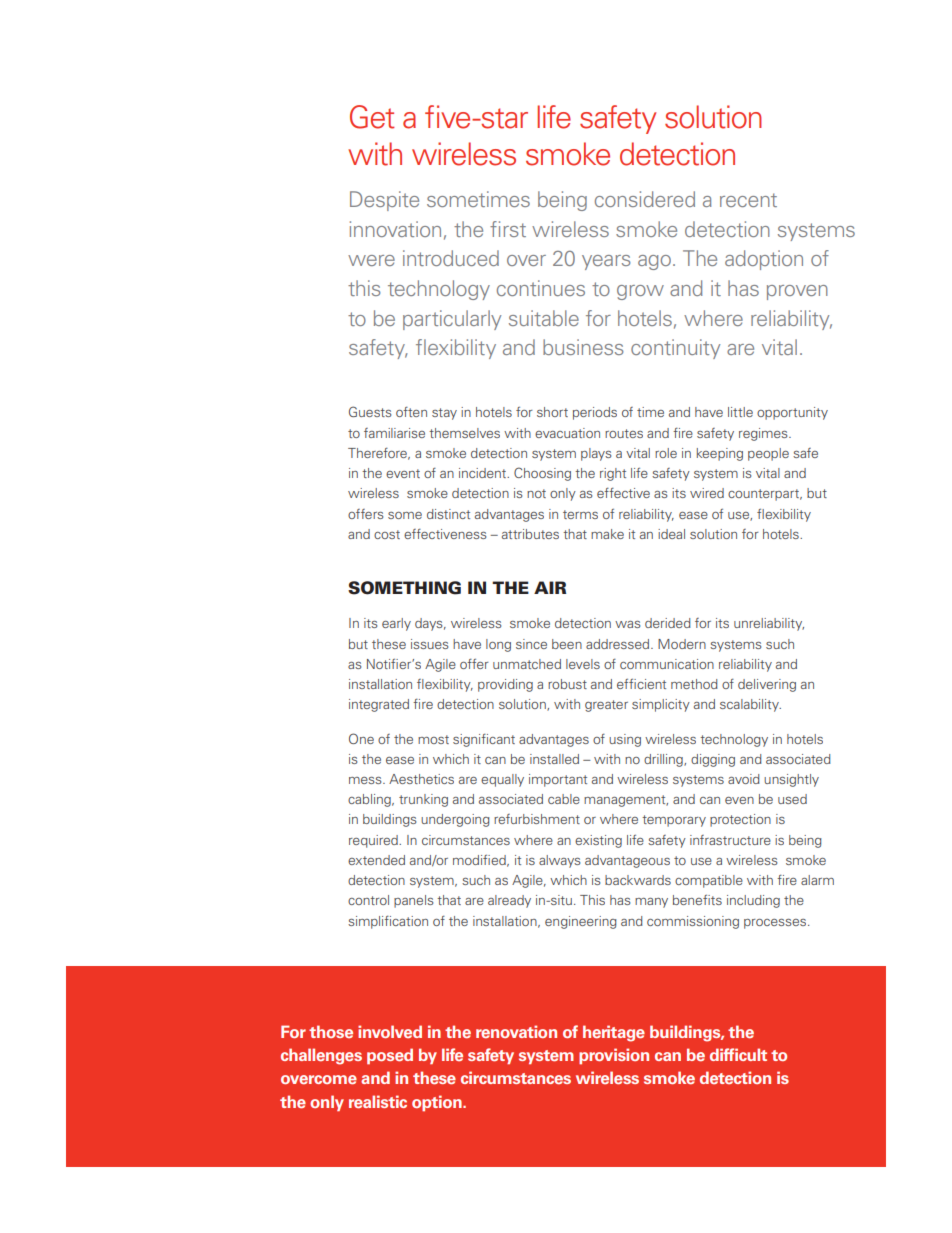 The image size is (952, 1233). I want to click on early, so click(396, 624).
